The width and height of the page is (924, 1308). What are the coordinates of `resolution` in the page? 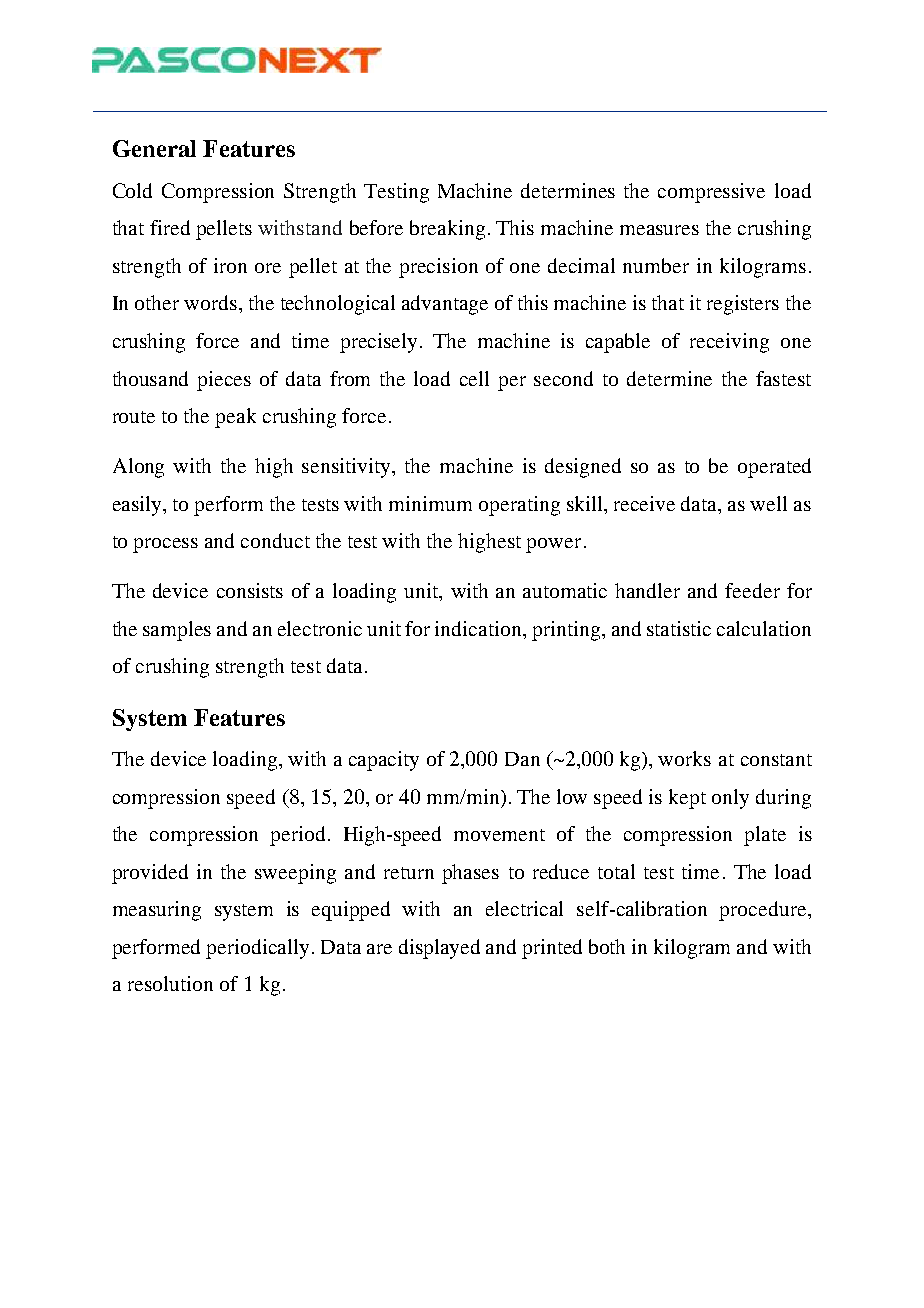 It's located at (170, 983).
